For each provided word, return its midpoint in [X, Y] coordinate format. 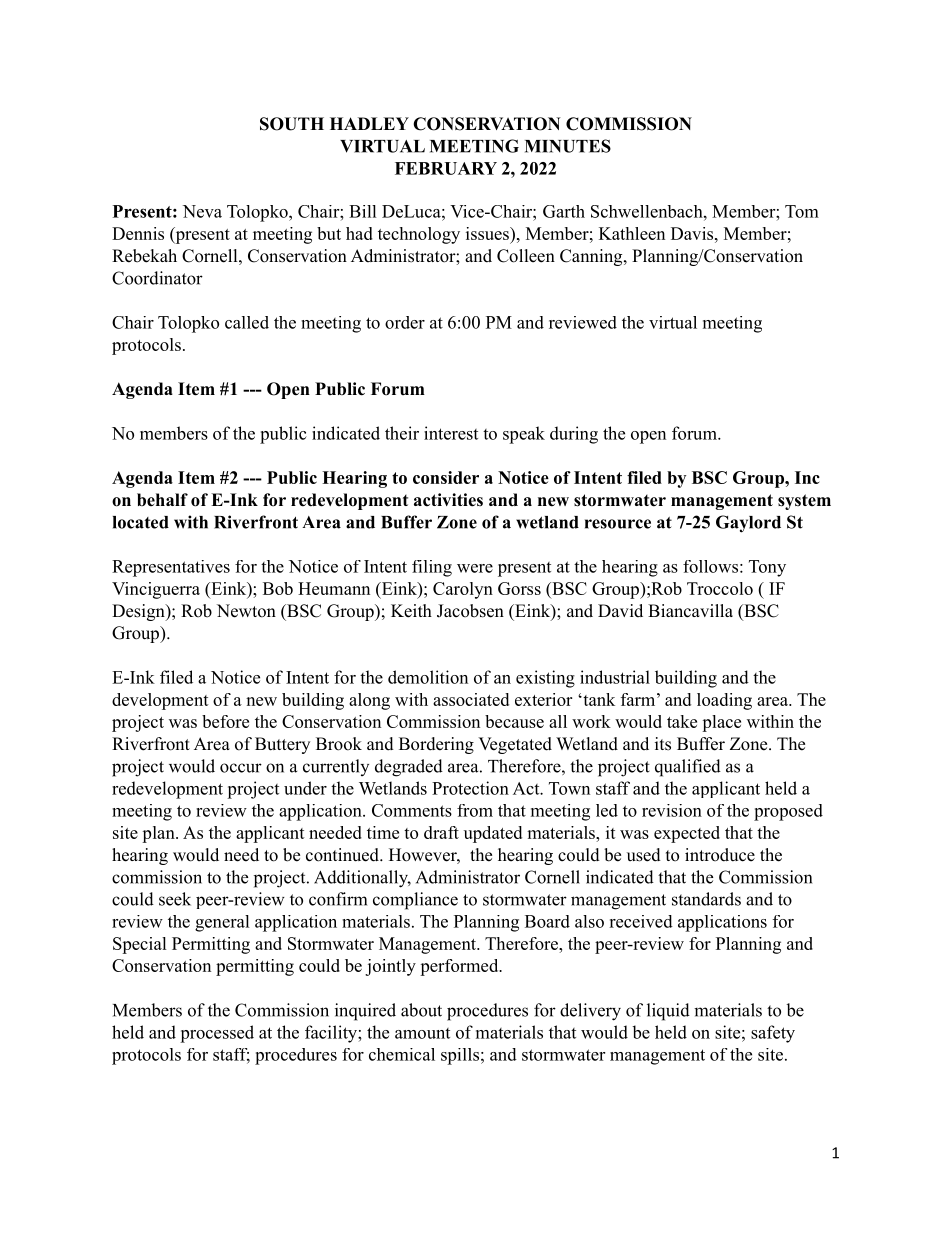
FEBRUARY [446, 168]
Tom [802, 211]
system [804, 502]
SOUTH [292, 124]
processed [217, 1034]
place [721, 723]
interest [451, 433]
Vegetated [515, 745]
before [225, 721]
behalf [162, 500]
